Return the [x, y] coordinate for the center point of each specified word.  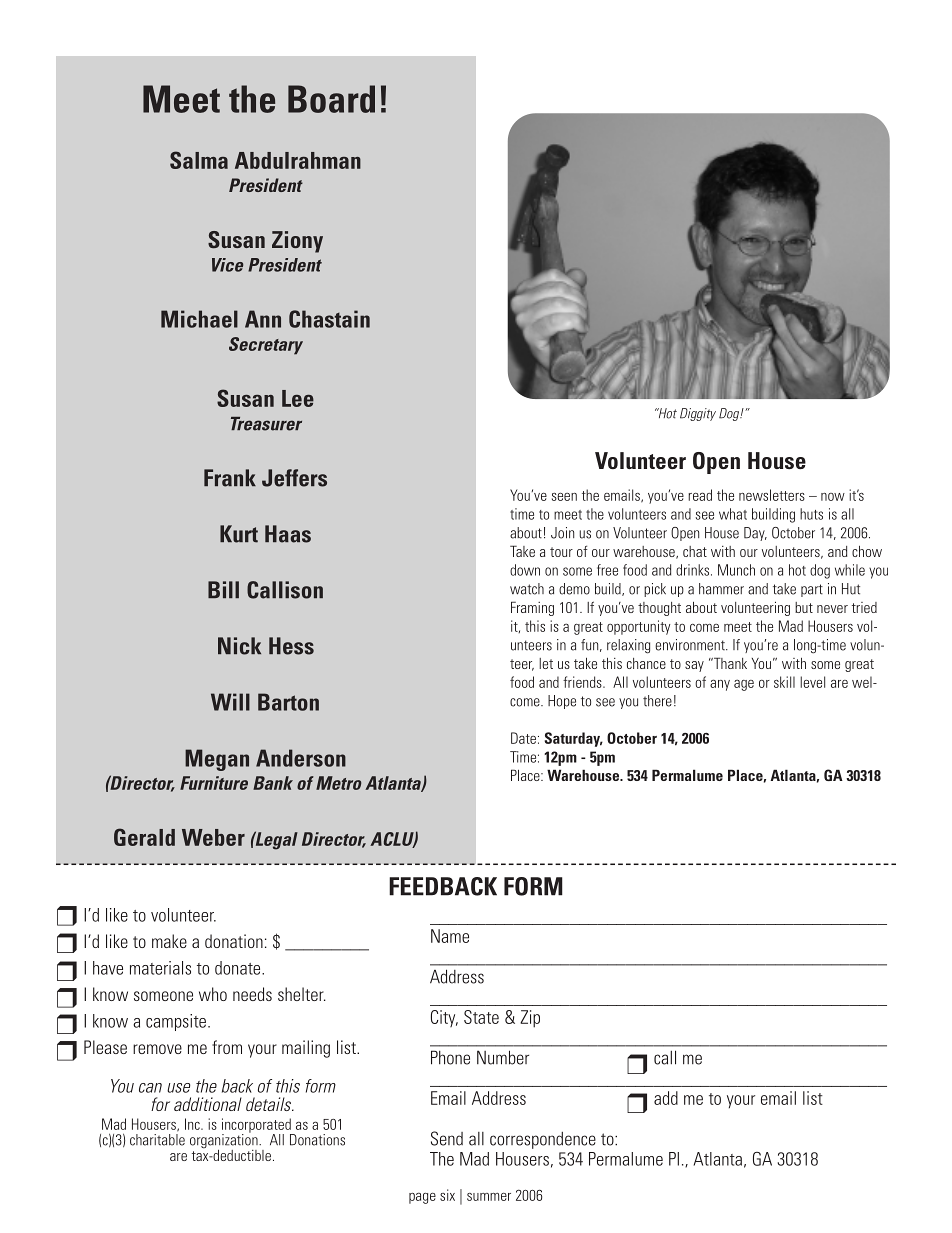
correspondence [543, 1140]
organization [225, 1141]
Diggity [698, 414]
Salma [199, 160]
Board [331, 99]
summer [489, 1197]
